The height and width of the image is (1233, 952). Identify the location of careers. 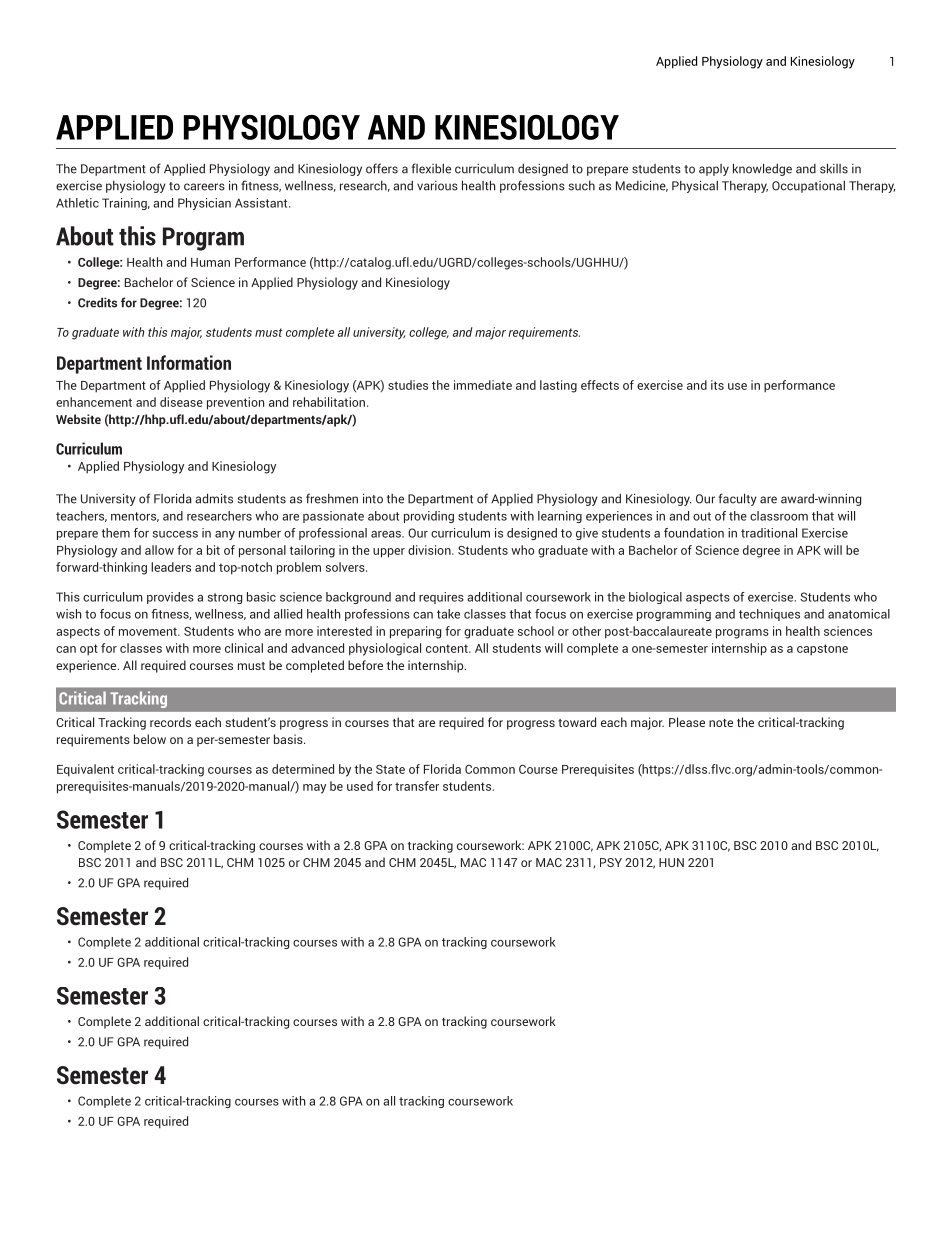
(204, 187).
